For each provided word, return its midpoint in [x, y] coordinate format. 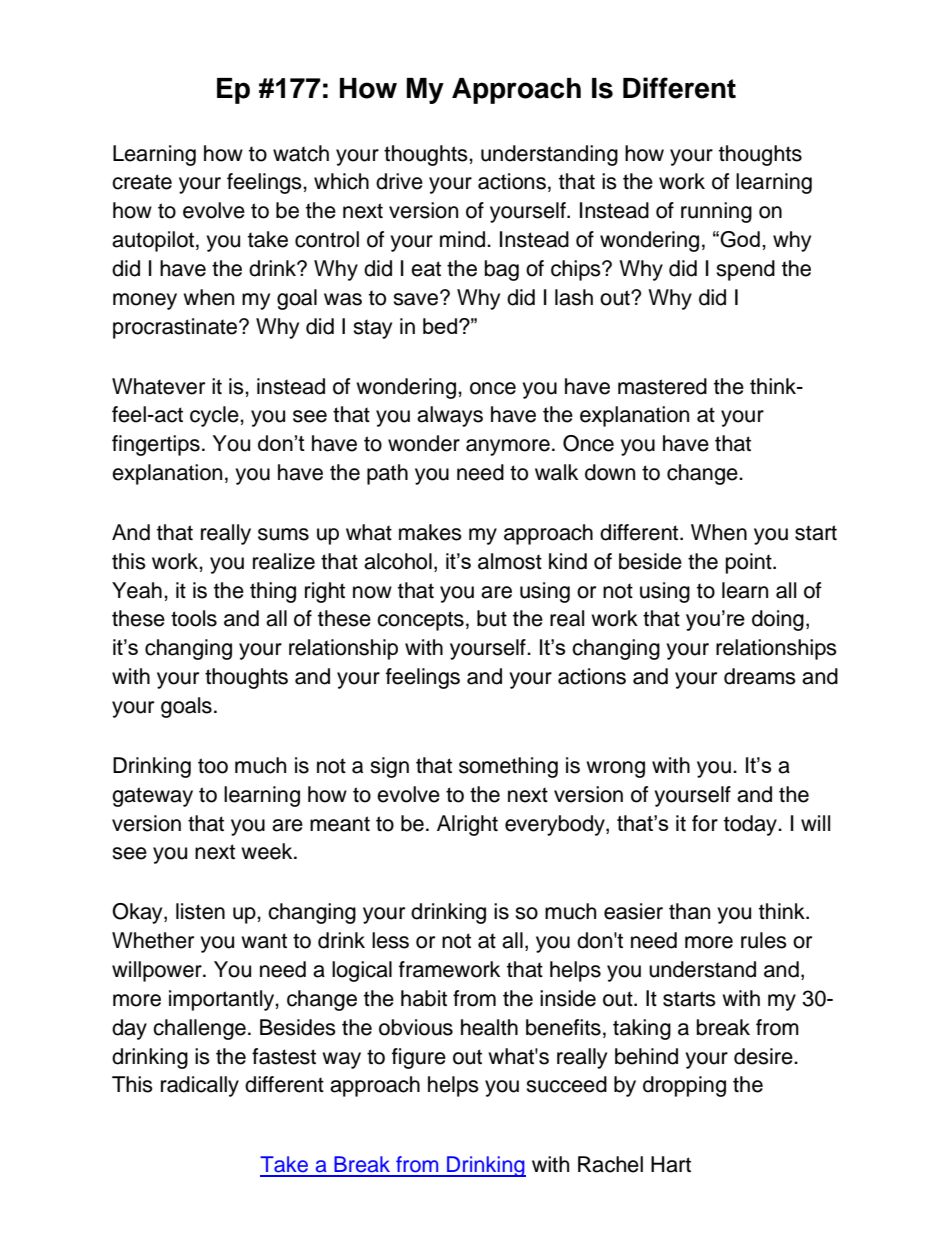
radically [200, 1086]
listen [200, 911]
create [142, 182]
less [390, 940]
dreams [760, 676]
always [450, 416]
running [716, 212]
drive [399, 181]
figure [419, 1058]
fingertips [156, 445]
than [689, 911]
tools [194, 618]
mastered [662, 386]
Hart [671, 1164]
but [492, 618]
